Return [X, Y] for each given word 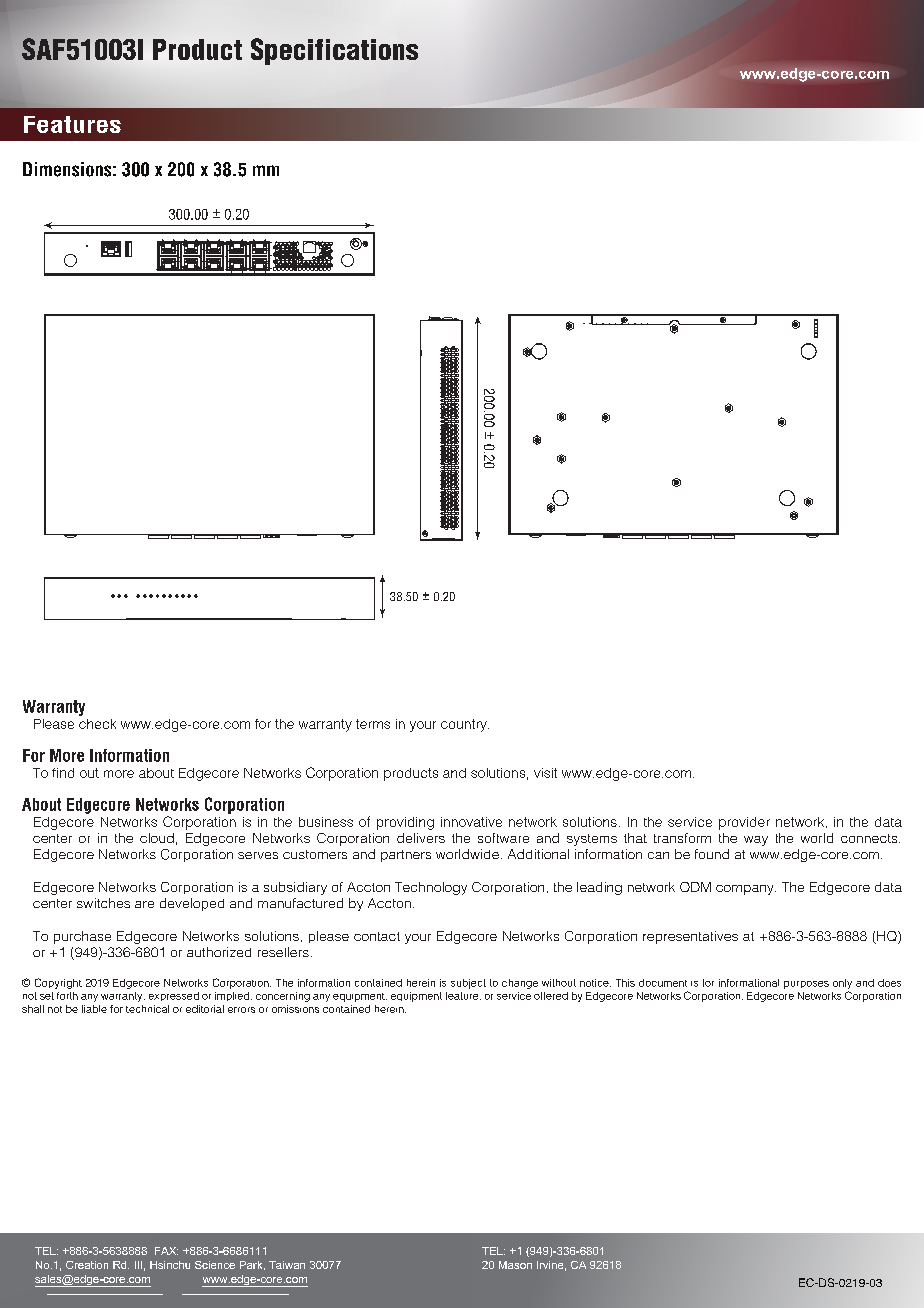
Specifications [334, 51]
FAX [166, 1251]
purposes [806, 985]
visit [545, 773]
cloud [157, 838]
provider [744, 823]
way [756, 841]
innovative [471, 822]
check [97, 724]
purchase [82, 937]
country [465, 725]
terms [373, 724]
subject [468, 984]
